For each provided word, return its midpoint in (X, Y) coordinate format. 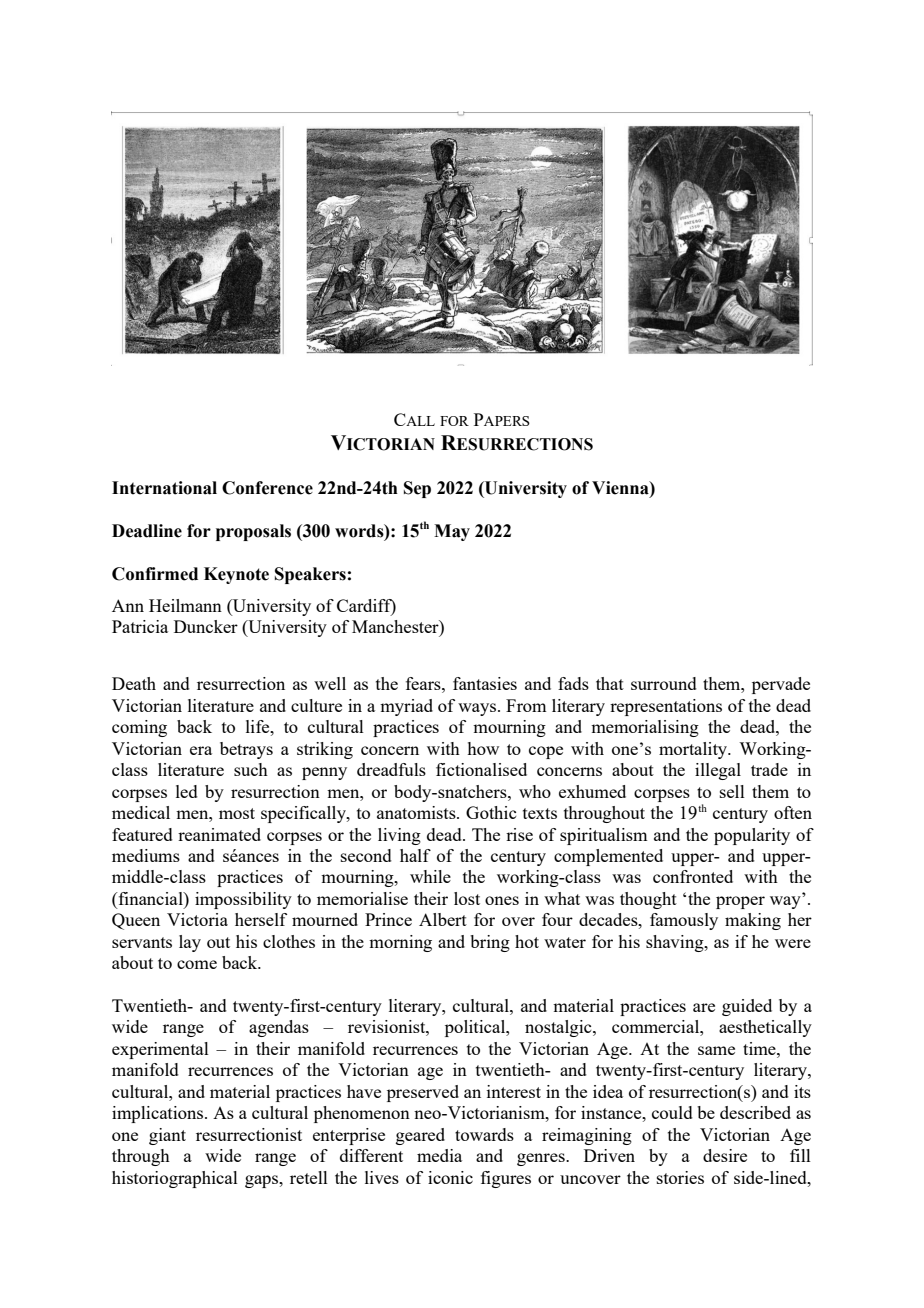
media (439, 1155)
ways (478, 709)
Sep (417, 489)
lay (190, 943)
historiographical (175, 1179)
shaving (676, 943)
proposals (253, 532)
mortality (694, 750)
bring (490, 943)
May (452, 532)
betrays (246, 750)
